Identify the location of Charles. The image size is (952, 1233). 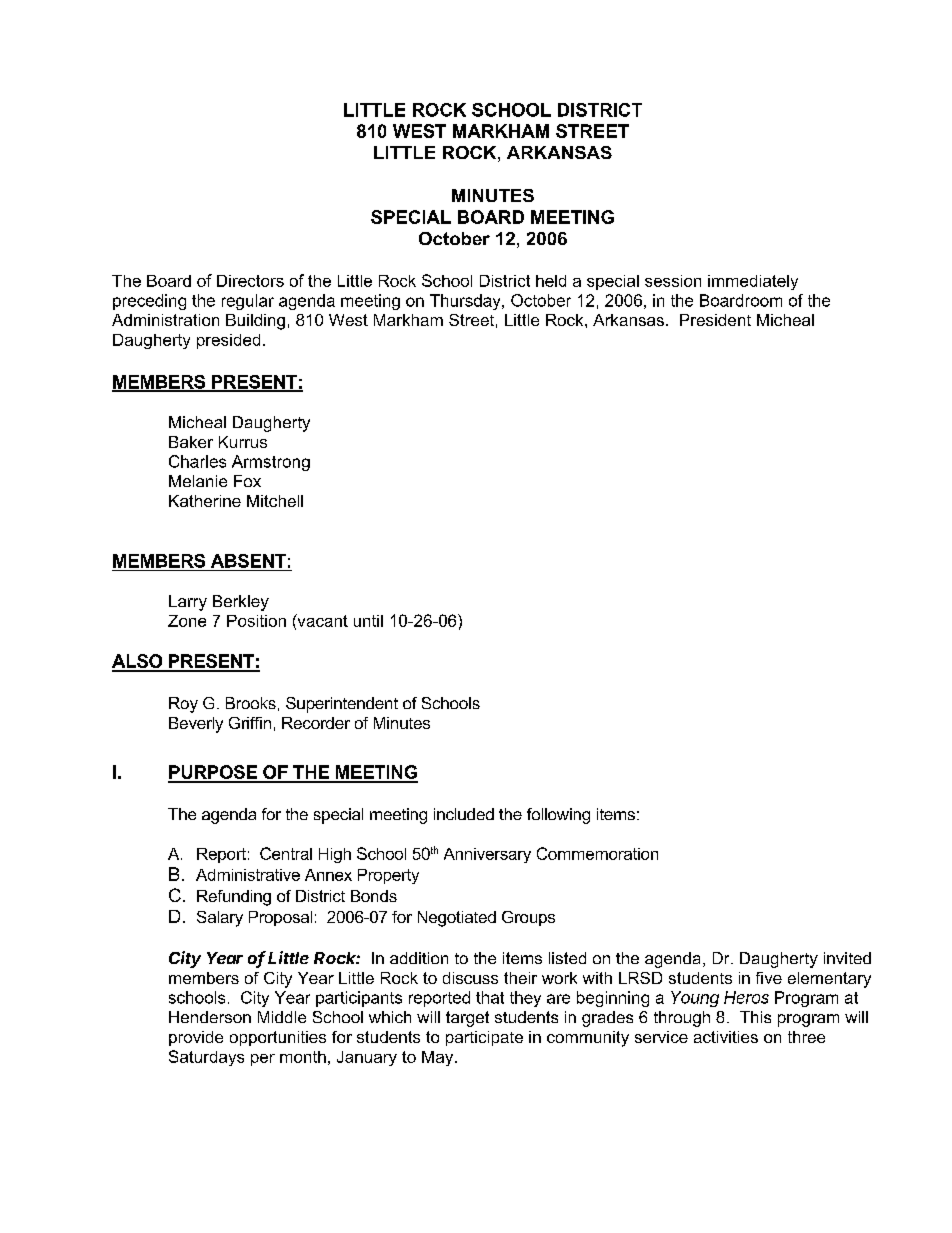
(197, 461).
